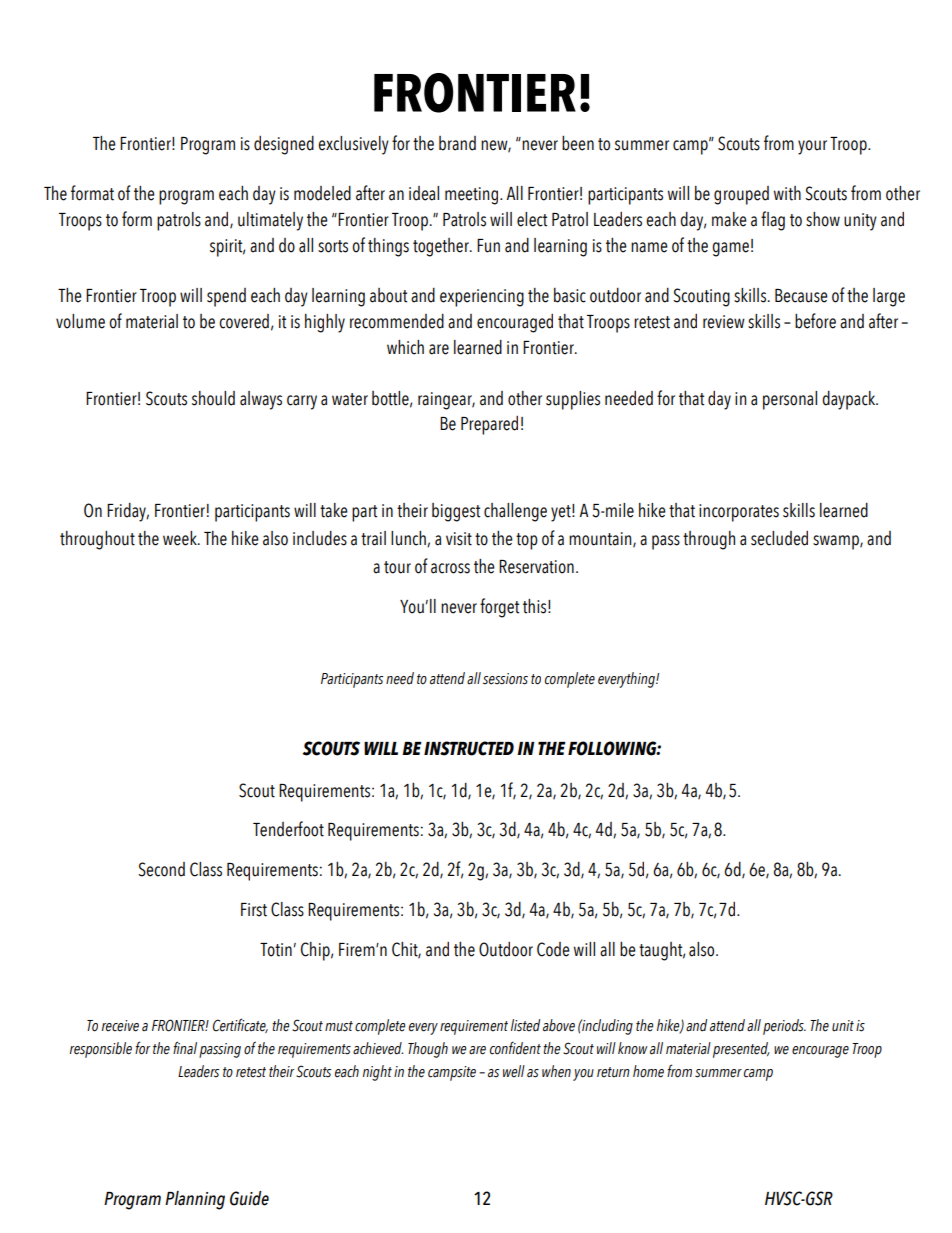 The image size is (952, 1233). I want to click on week, so click(181, 538).
